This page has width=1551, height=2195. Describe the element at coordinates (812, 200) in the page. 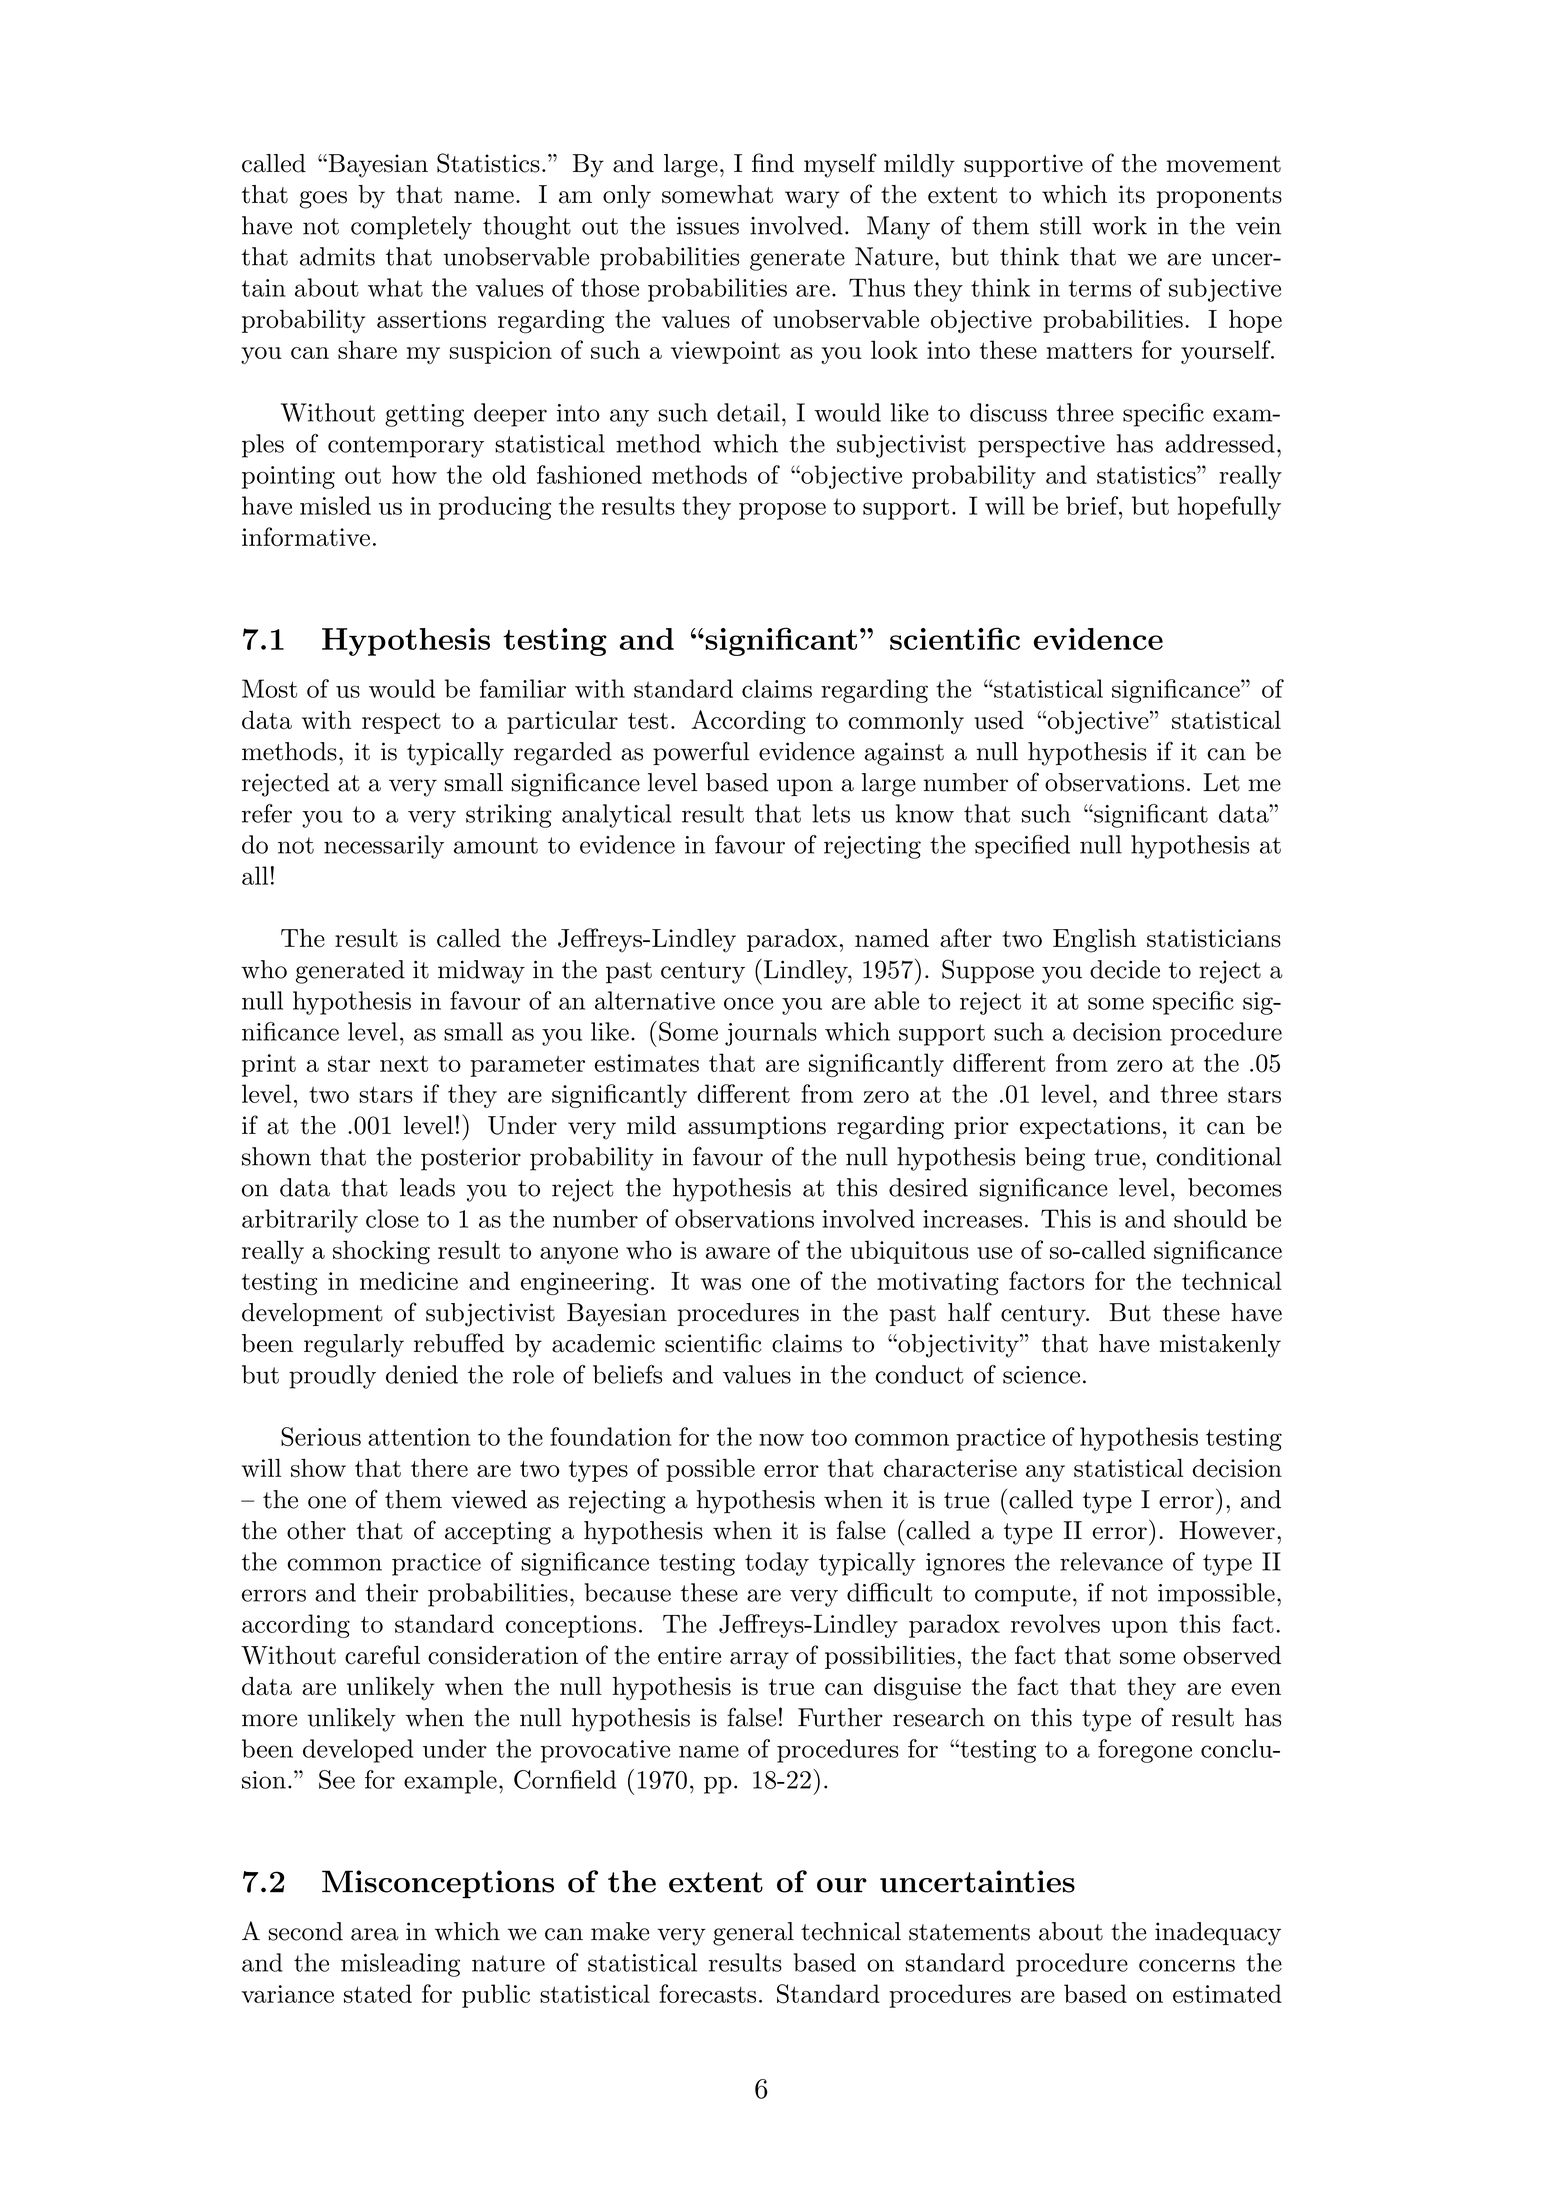

I see `wary` at that location.
